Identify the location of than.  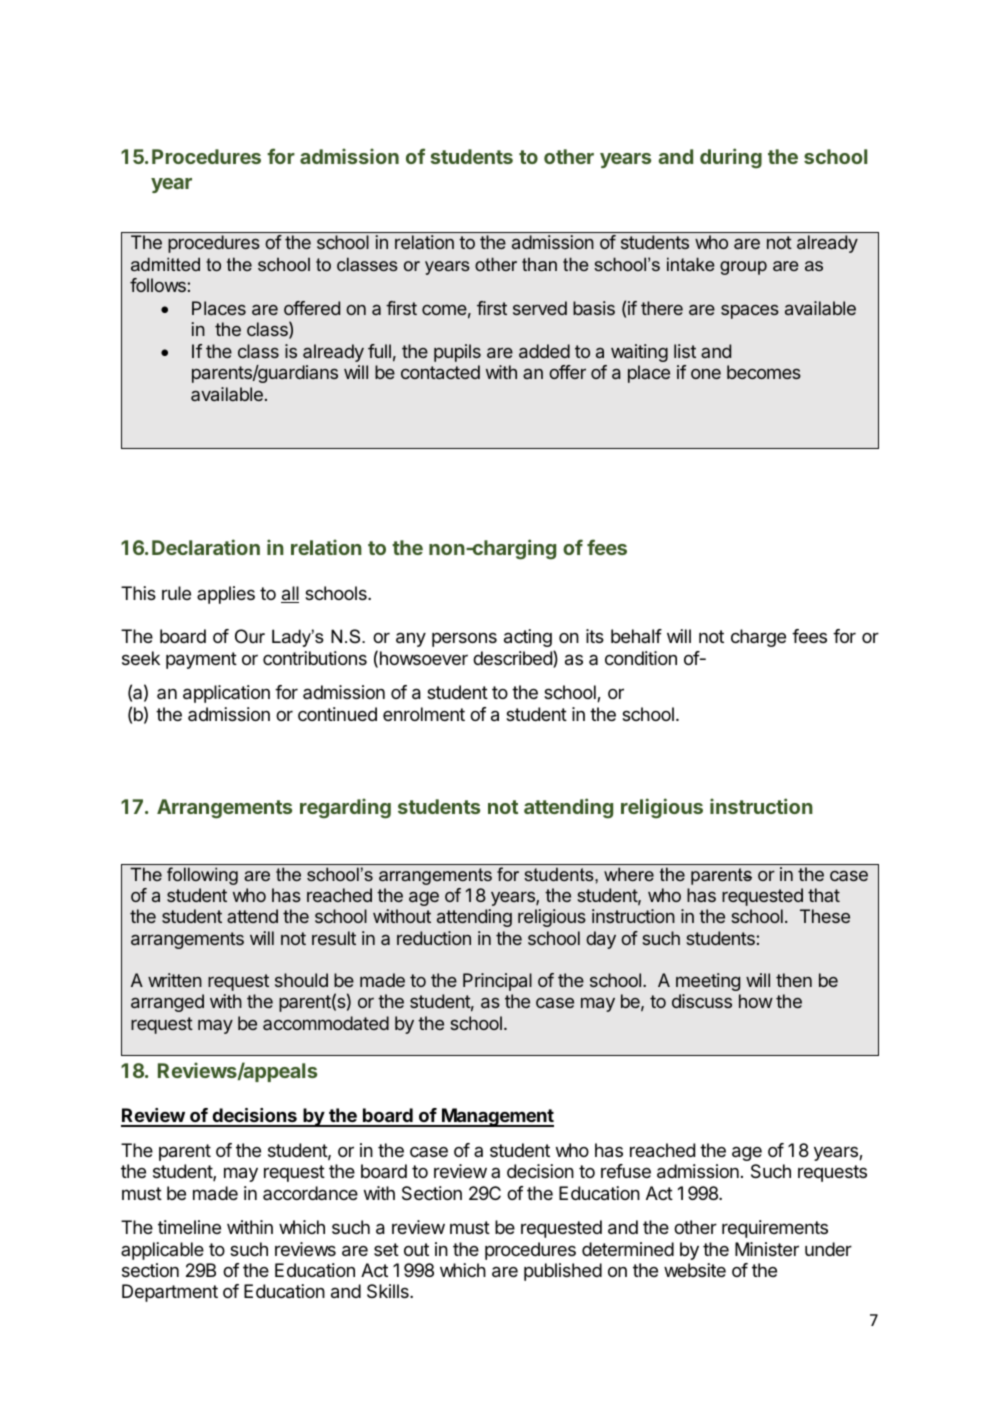
(539, 264).
